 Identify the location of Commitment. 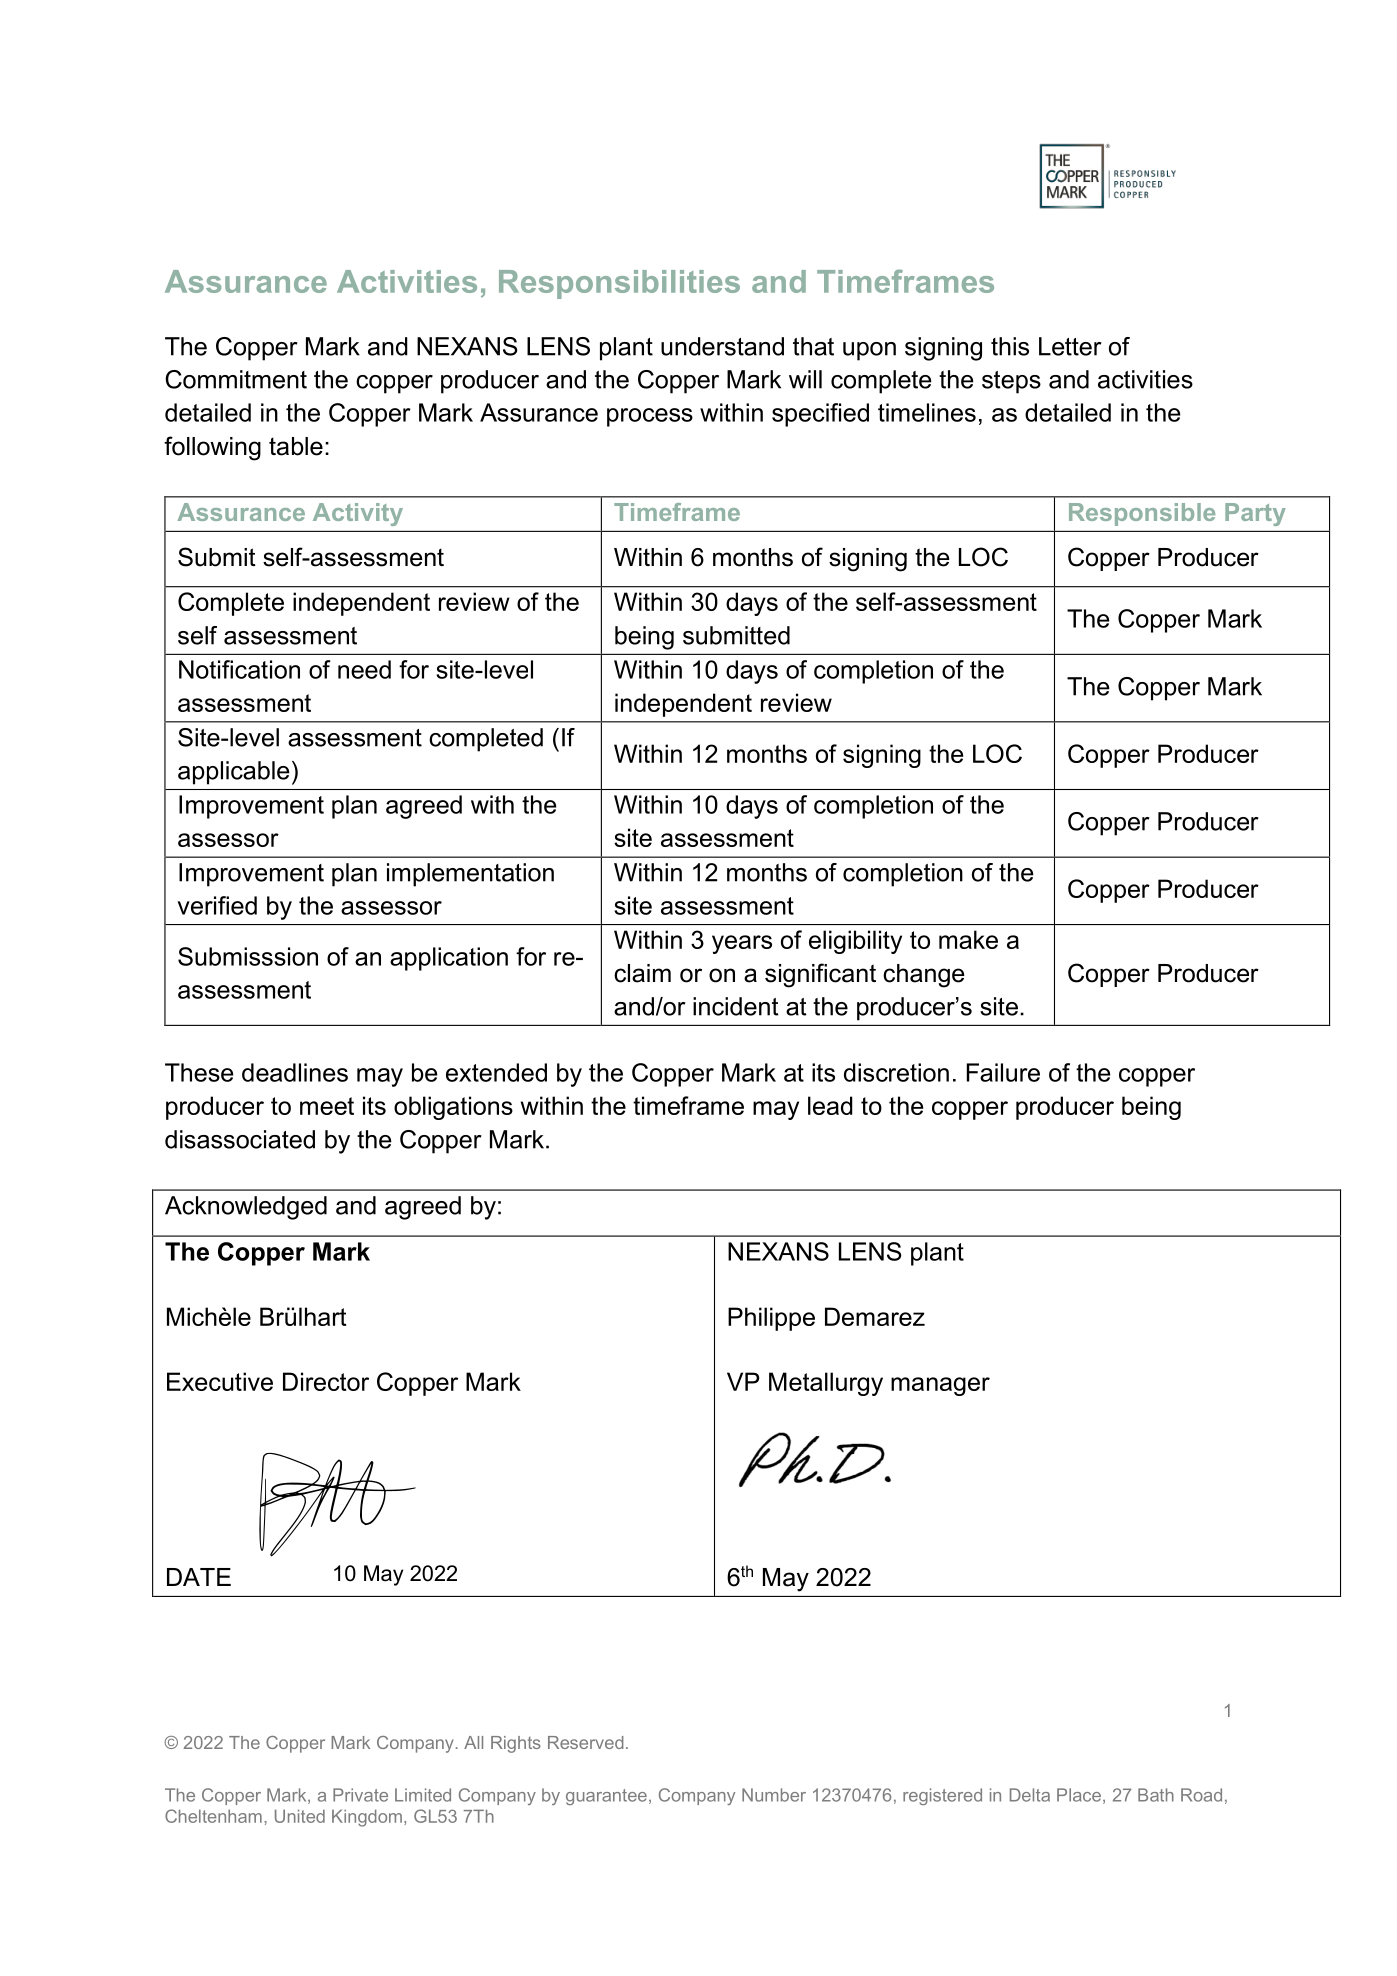
(236, 379).
